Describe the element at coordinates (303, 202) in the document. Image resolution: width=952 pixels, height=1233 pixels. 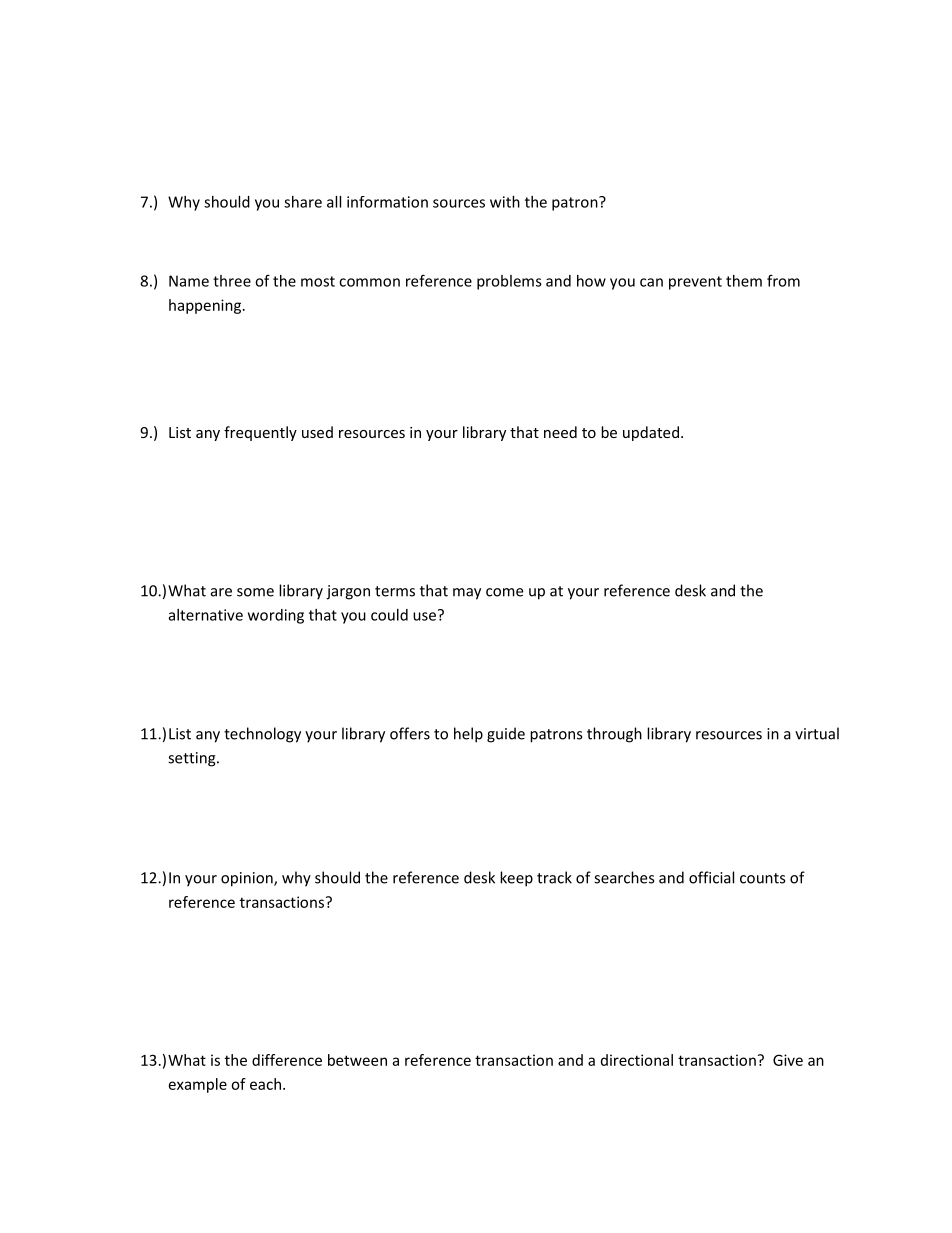
I see `share` at that location.
